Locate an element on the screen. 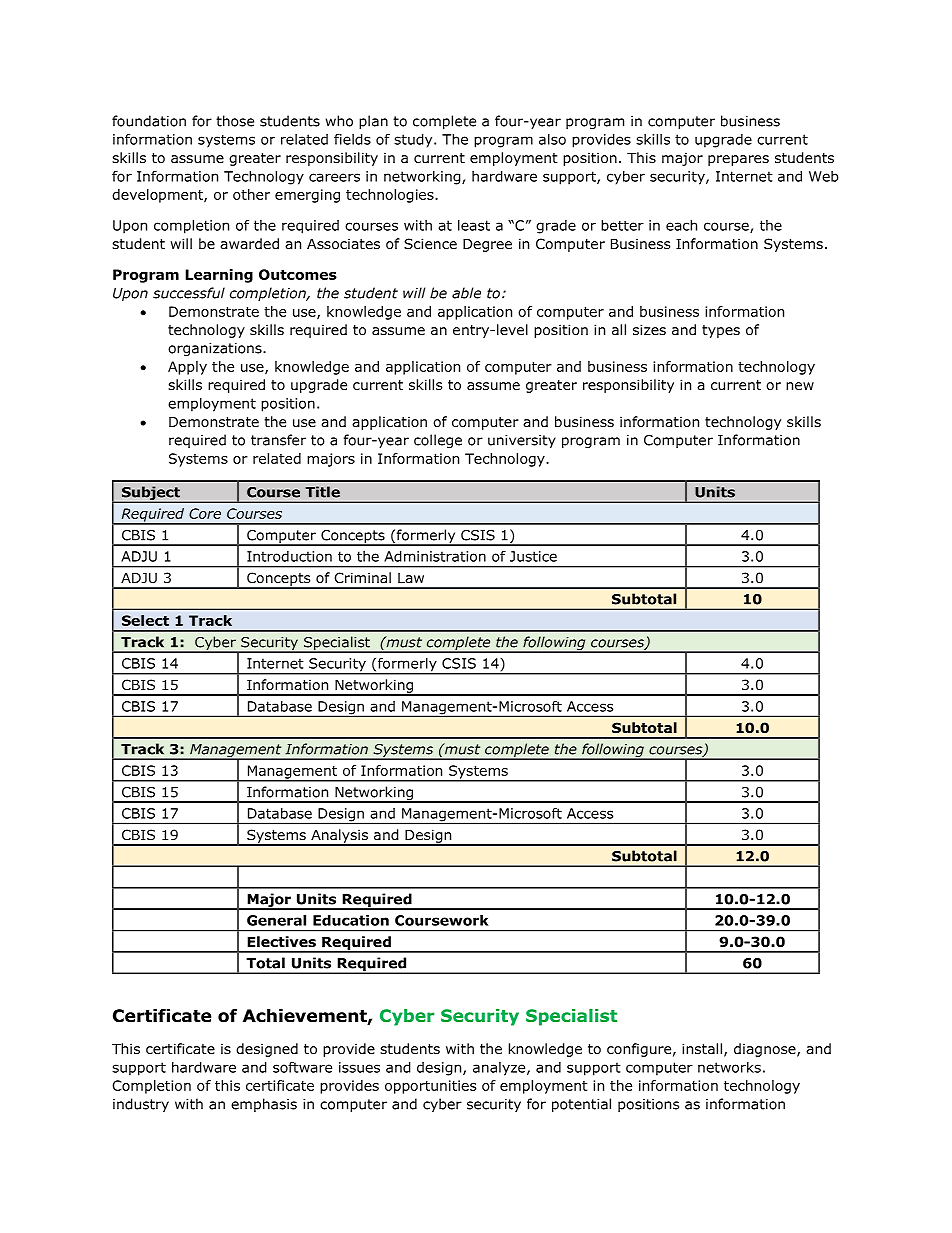  those is located at coordinates (235, 121).
